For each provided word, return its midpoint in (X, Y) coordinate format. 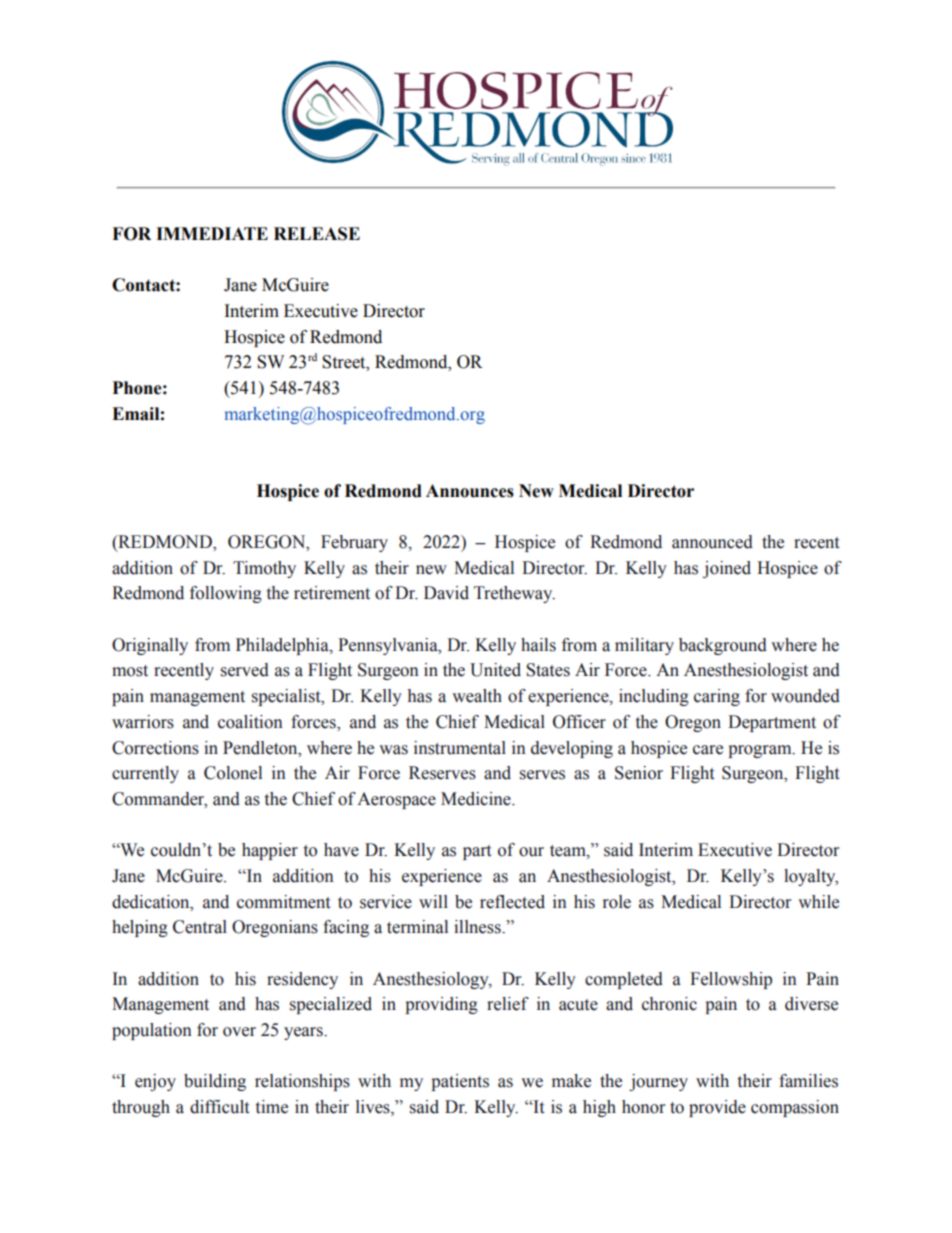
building (215, 1082)
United (495, 670)
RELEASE (317, 234)
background (723, 646)
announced (712, 542)
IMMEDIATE (212, 233)
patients (460, 1082)
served (245, 670)
